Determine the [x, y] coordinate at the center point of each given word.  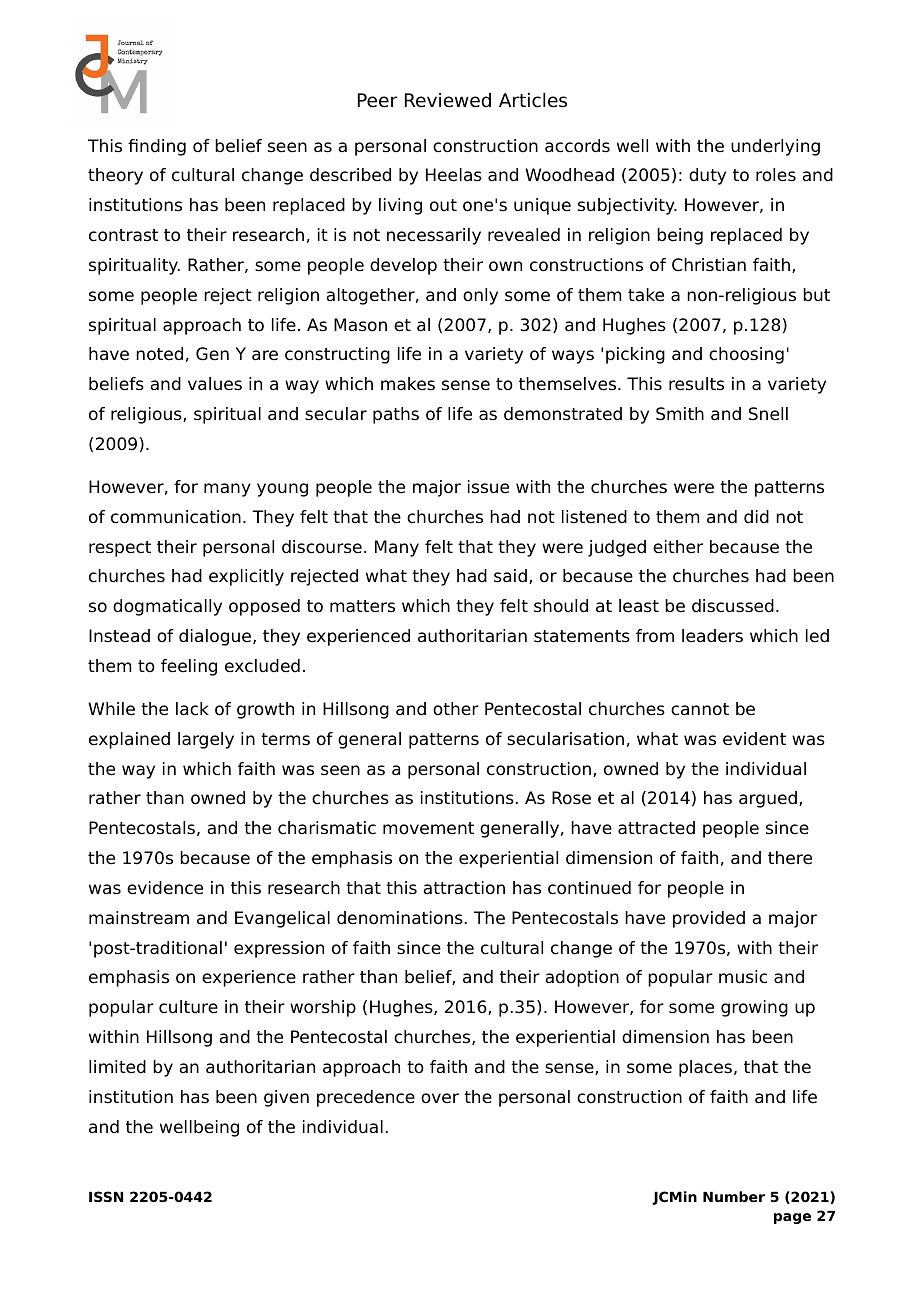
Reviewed [448, 100]
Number [734, 1196]
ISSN [106, 1196]
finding [157, 147]
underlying [775, 147]
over [440, 1098]
